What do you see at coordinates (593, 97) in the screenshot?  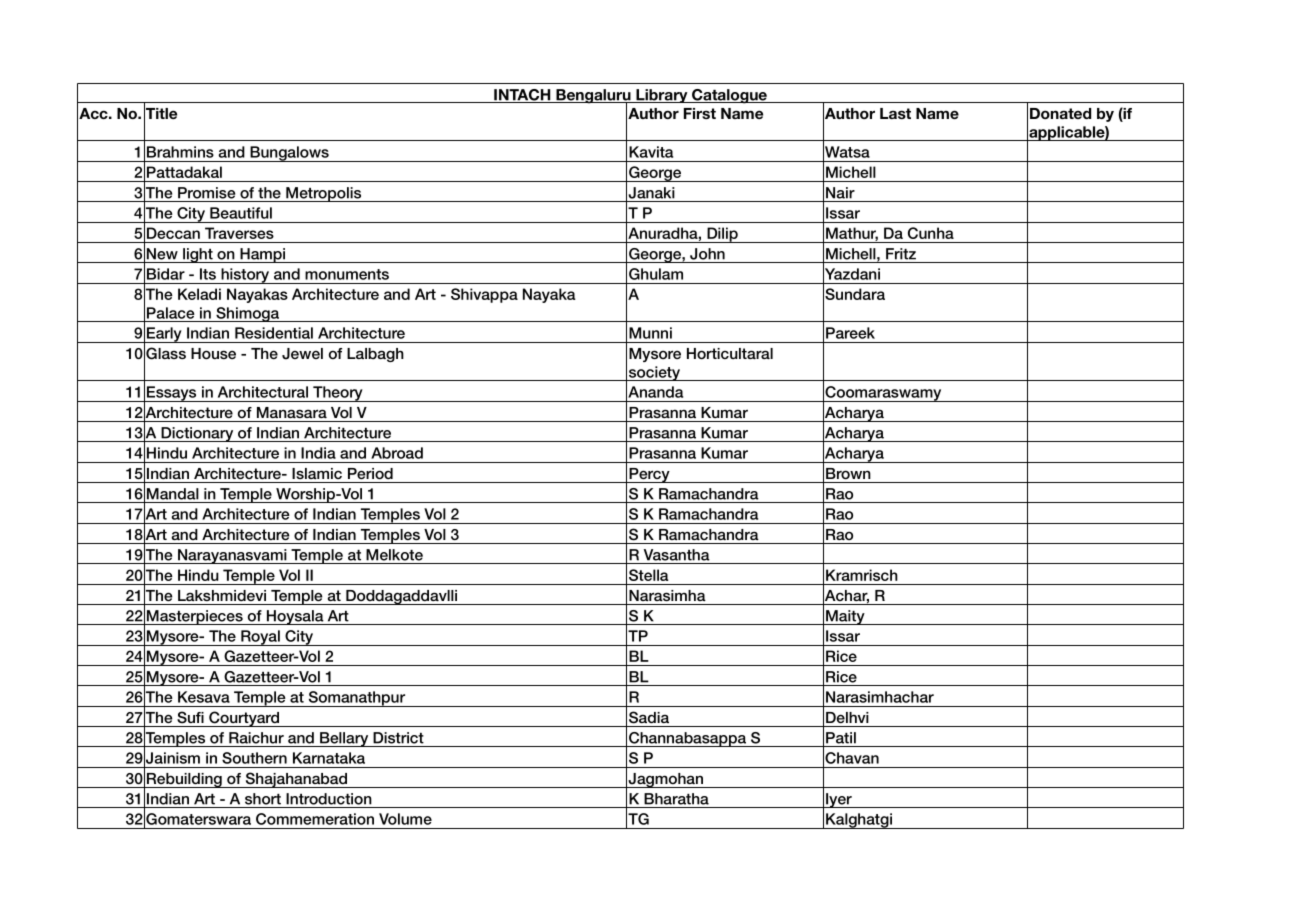 I see `Bengaluru` at bounding box center [593, 97].
